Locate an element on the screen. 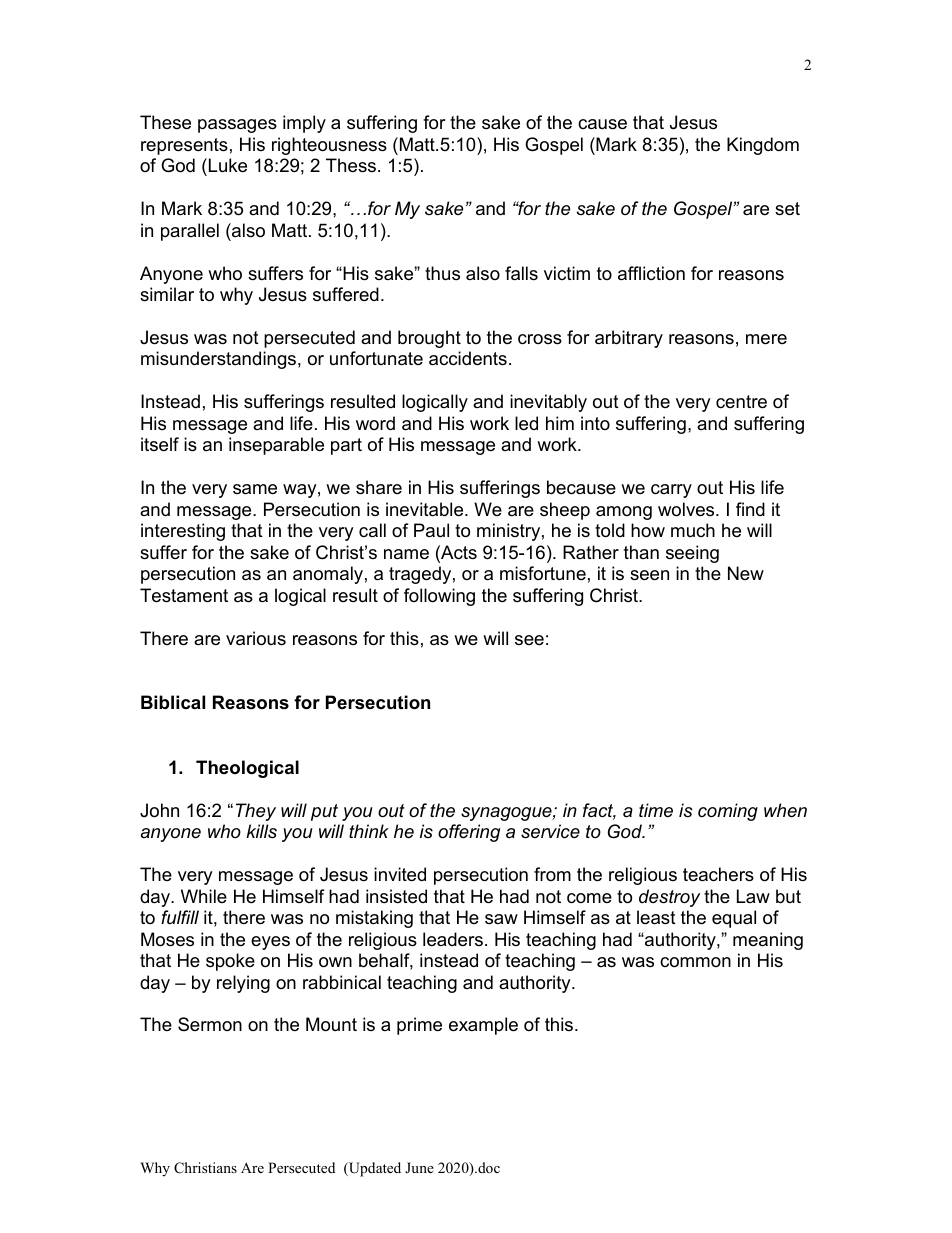  Luke is located at coordinates (226, 165).
